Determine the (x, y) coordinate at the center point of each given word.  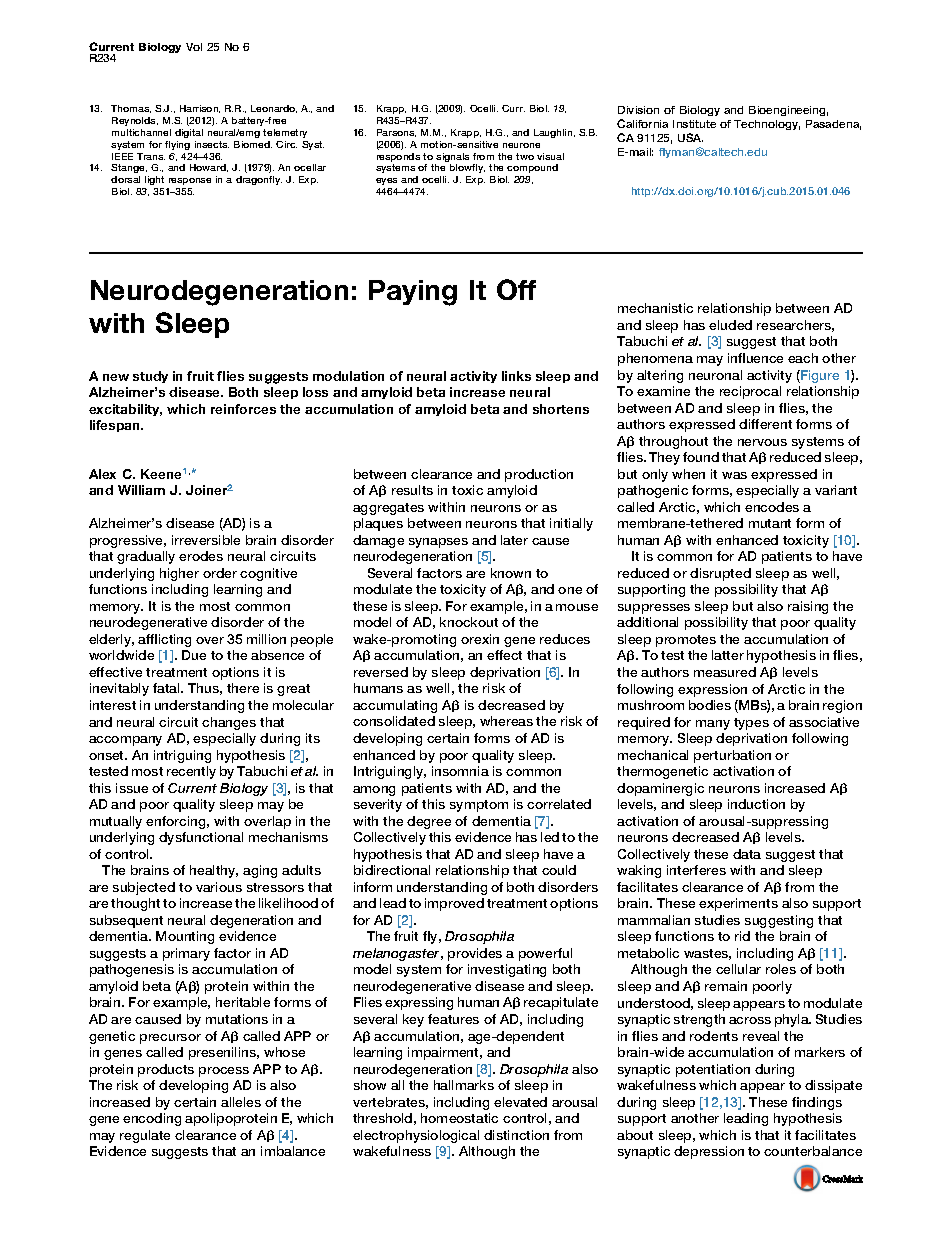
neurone (521, 145)
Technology (767, 125)
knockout (469, 622)
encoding (152, 1119)
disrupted (720, 574)
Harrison (200, 109)
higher (179, 574)
